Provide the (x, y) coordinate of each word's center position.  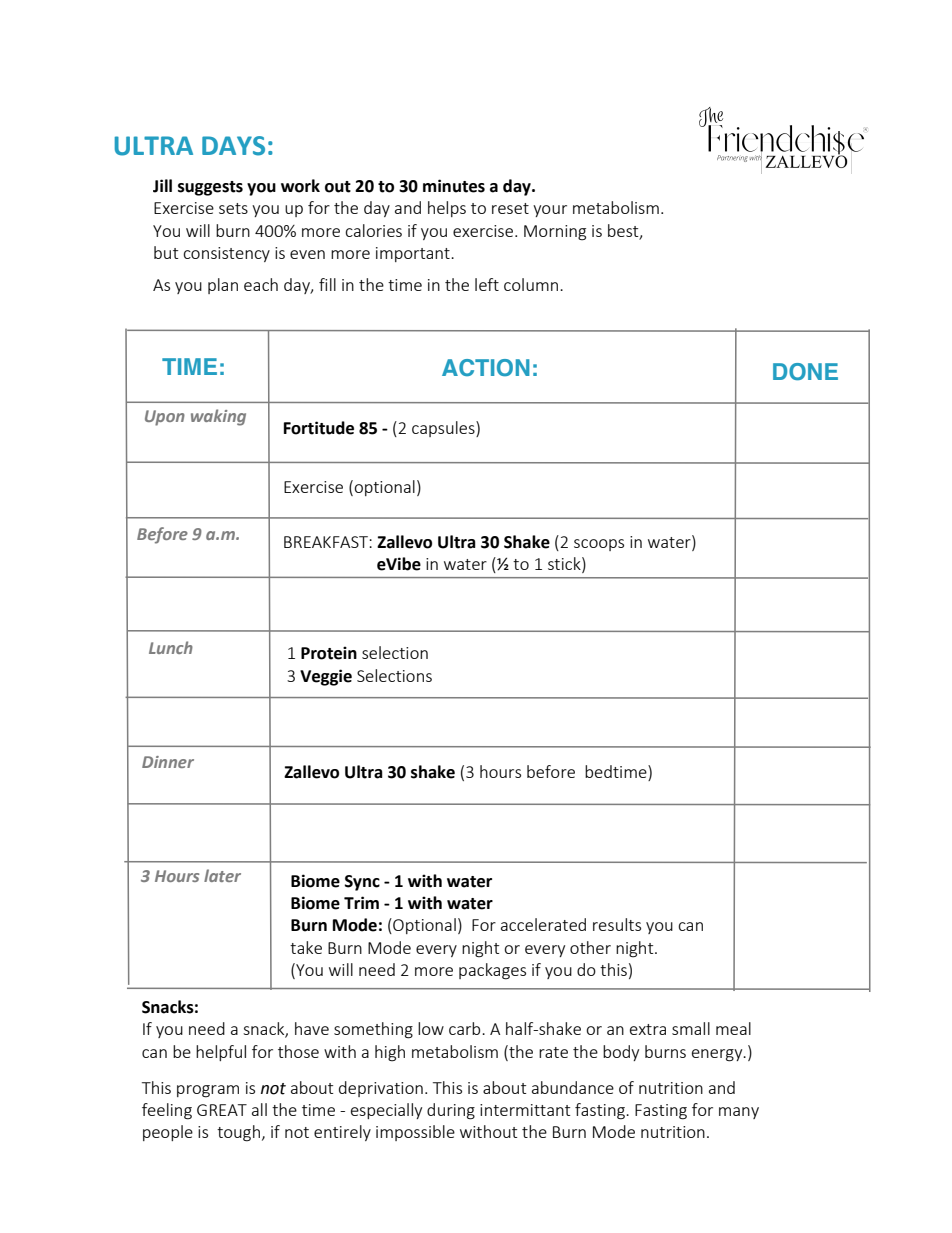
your (550, 211)
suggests (210, 188)
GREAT (222, 1110)
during (451, 1111)
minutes (454, 186)
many (739, 1113)
